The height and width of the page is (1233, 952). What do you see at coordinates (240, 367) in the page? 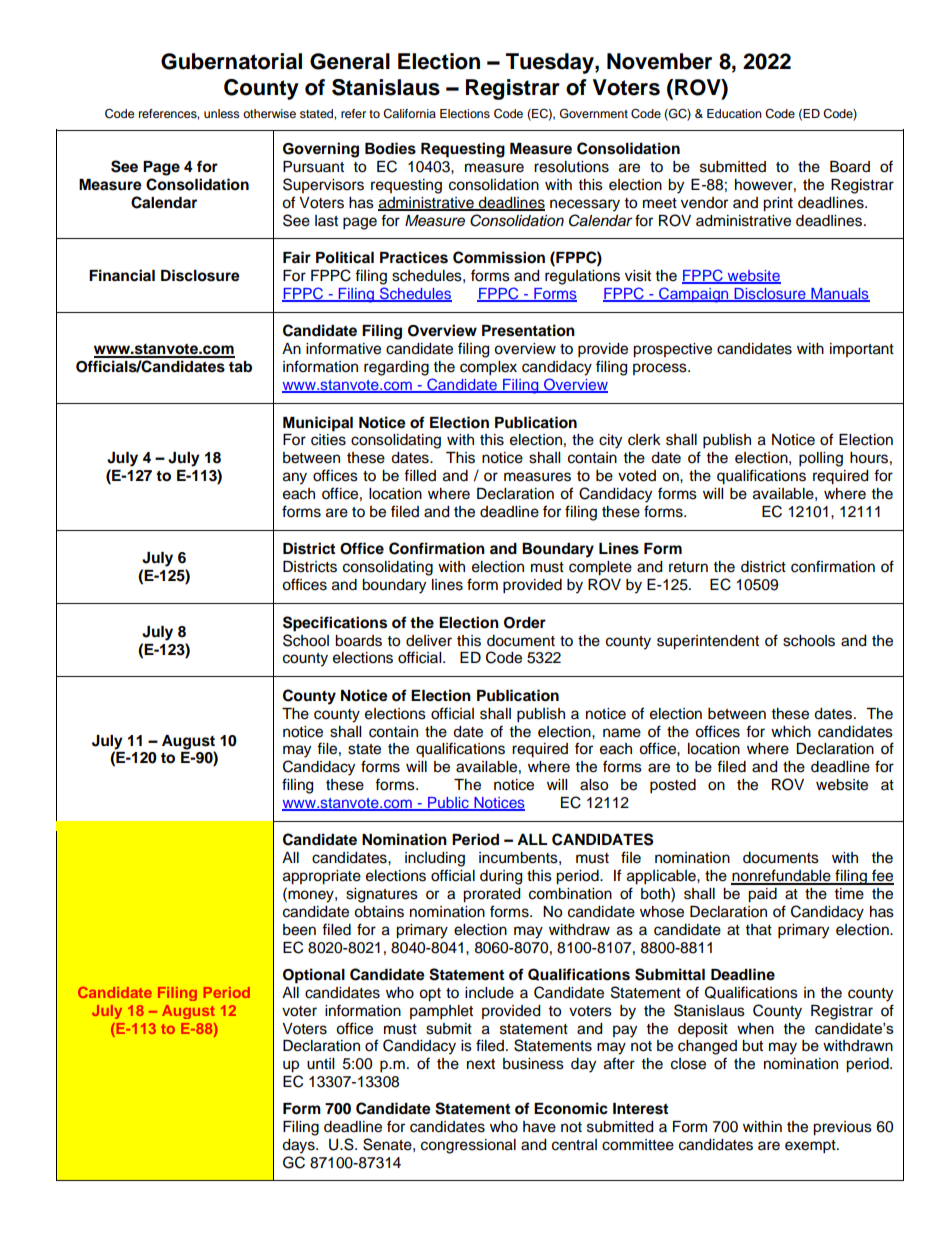
I see `tab` at bounding box center [240, 367].
